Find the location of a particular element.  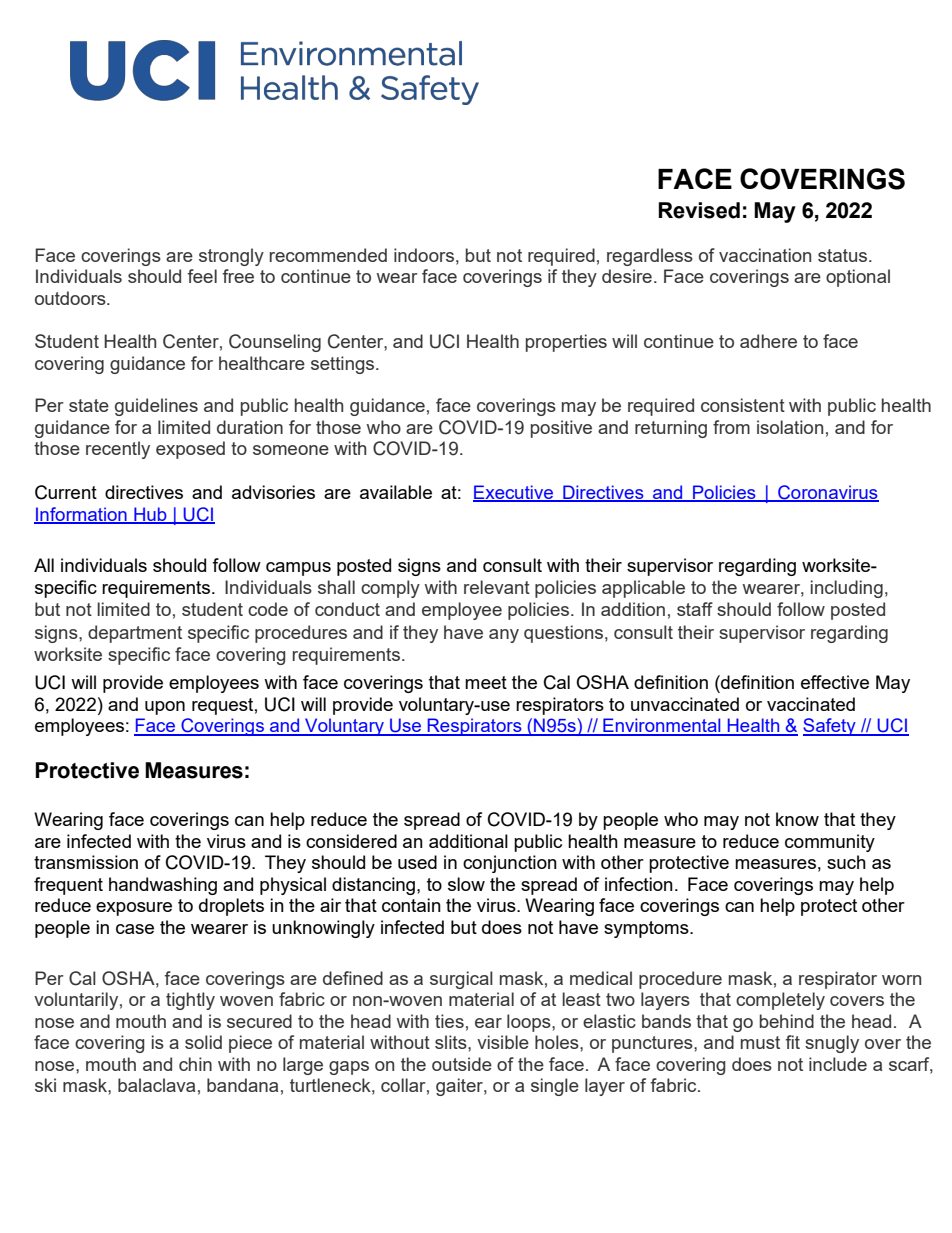

chin is located at coordinates (195, 1064).
